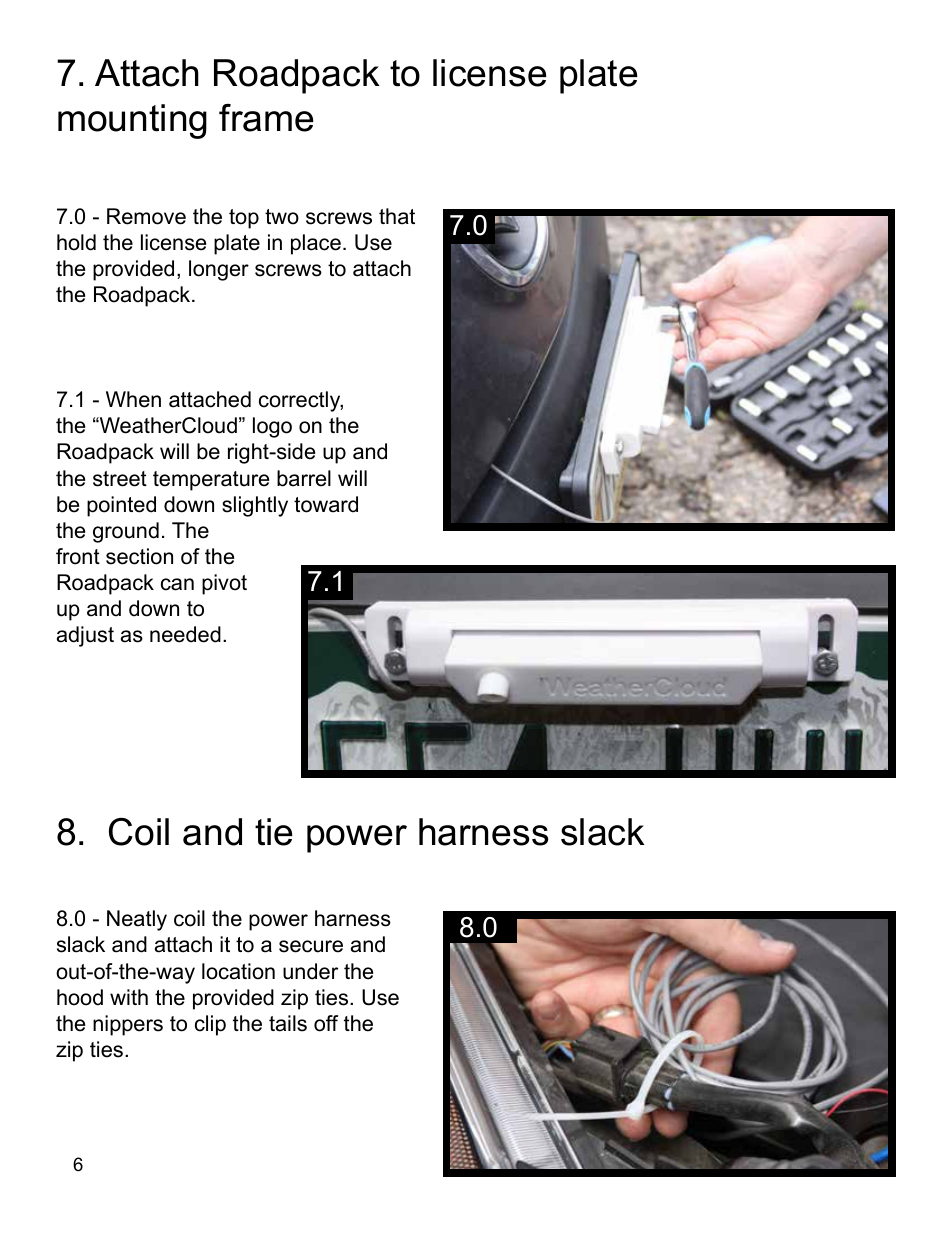 This image has height=1233, width=952. What do you see at coordinates (129, 997) in the image?
I see `with` at bounding box center [129, 997].
